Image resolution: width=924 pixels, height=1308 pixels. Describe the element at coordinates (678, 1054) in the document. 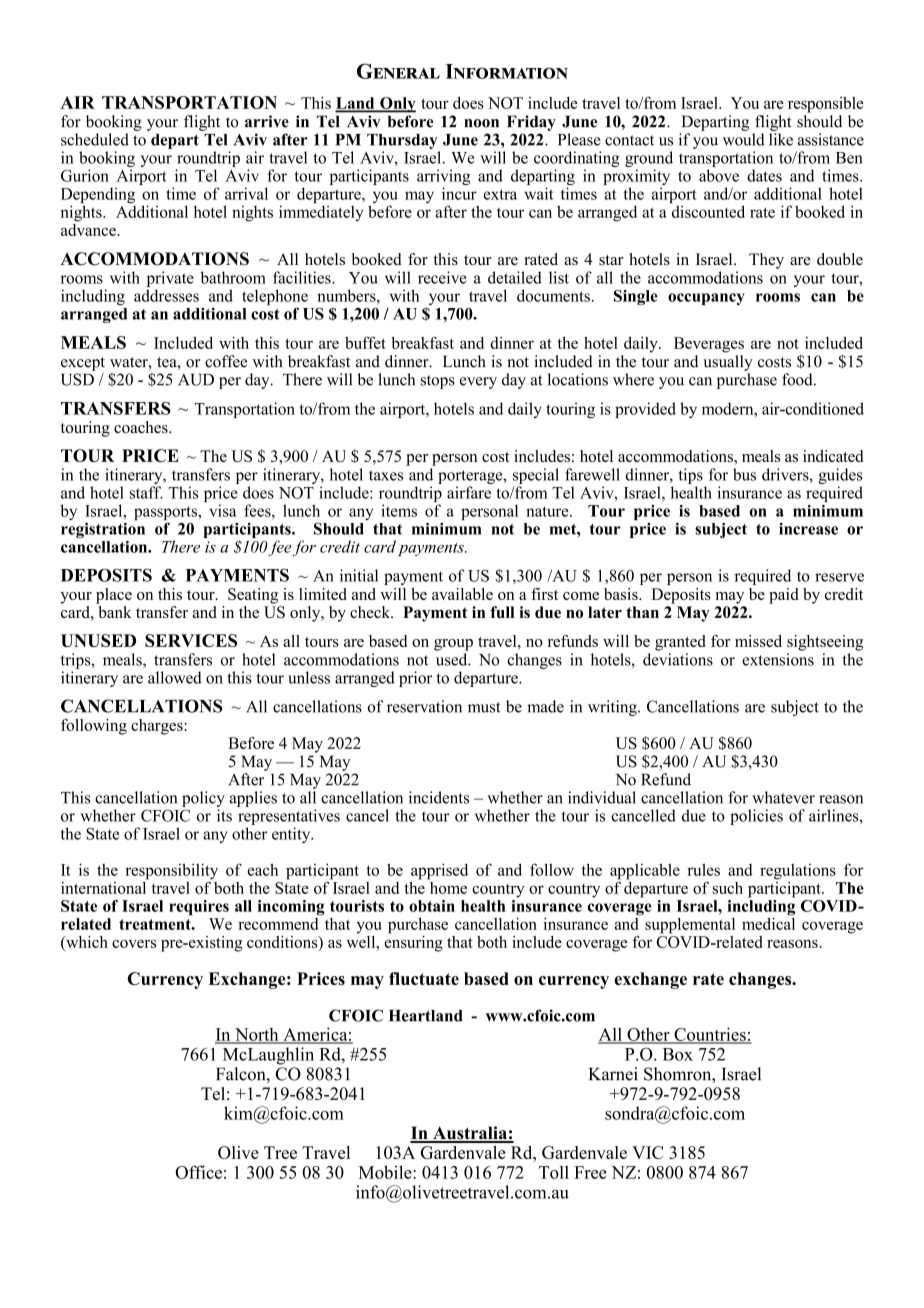

I see `Box` at that location.
